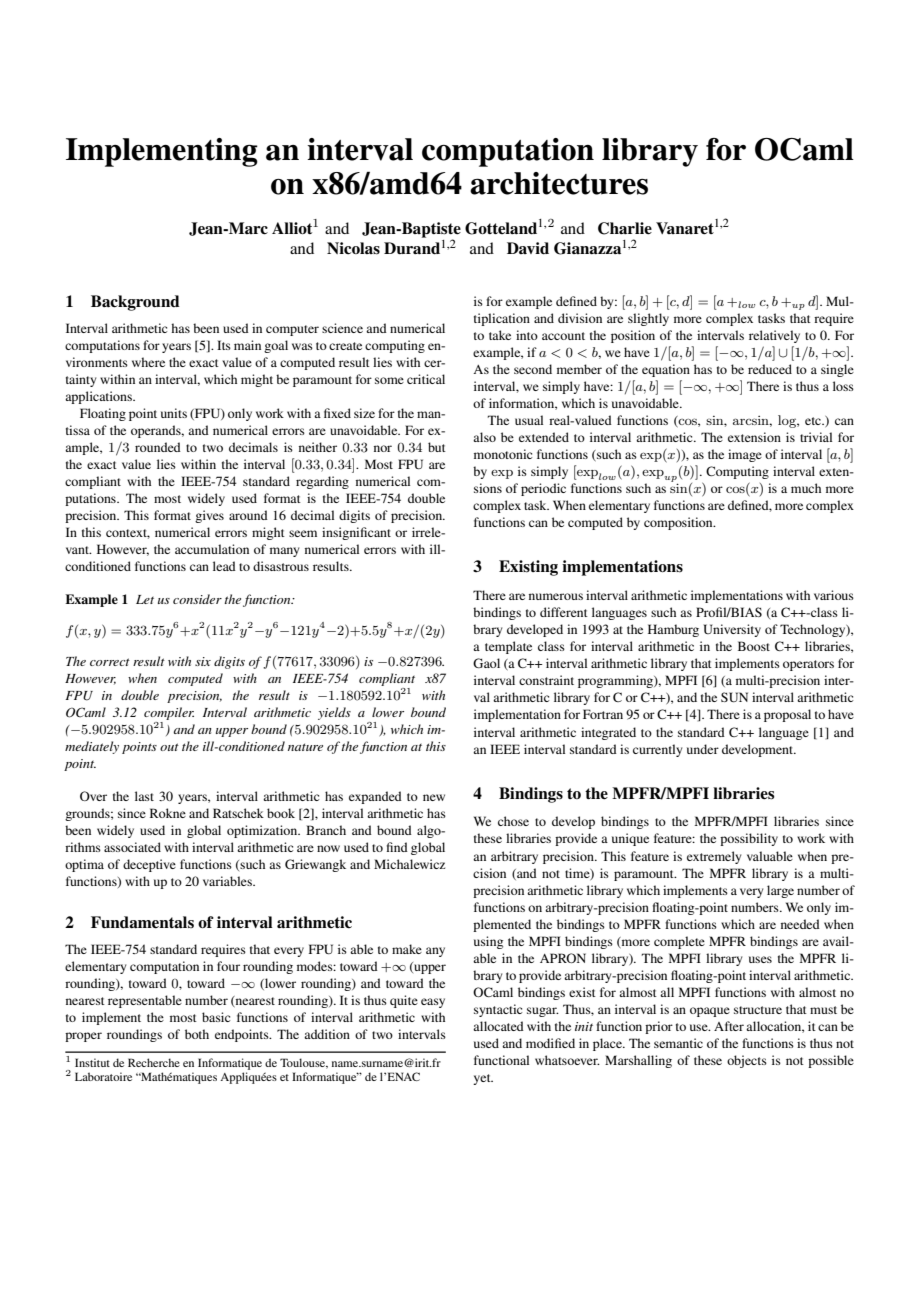  What do you see at coordinates (483, 1079) in the screenshot?
I see `yet` at bounding box center [483, 1079].
